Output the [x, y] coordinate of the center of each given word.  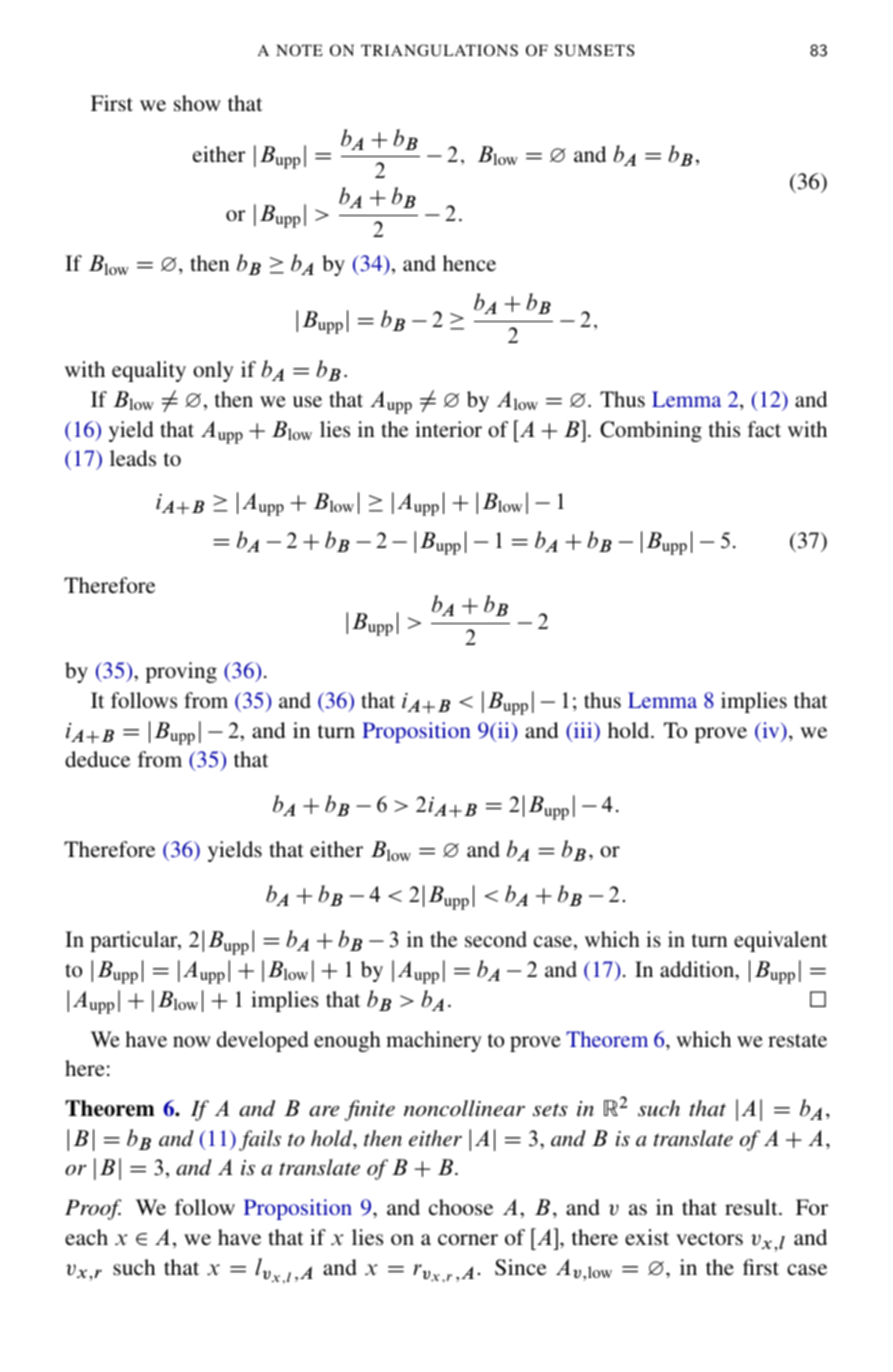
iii [583, 731]
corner [468, 1239]
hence [469, 263]
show [197, 103]
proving [181, 672]
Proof [93, 1209]
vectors [709, 1239]
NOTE [299, 50]
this [724, 429]
